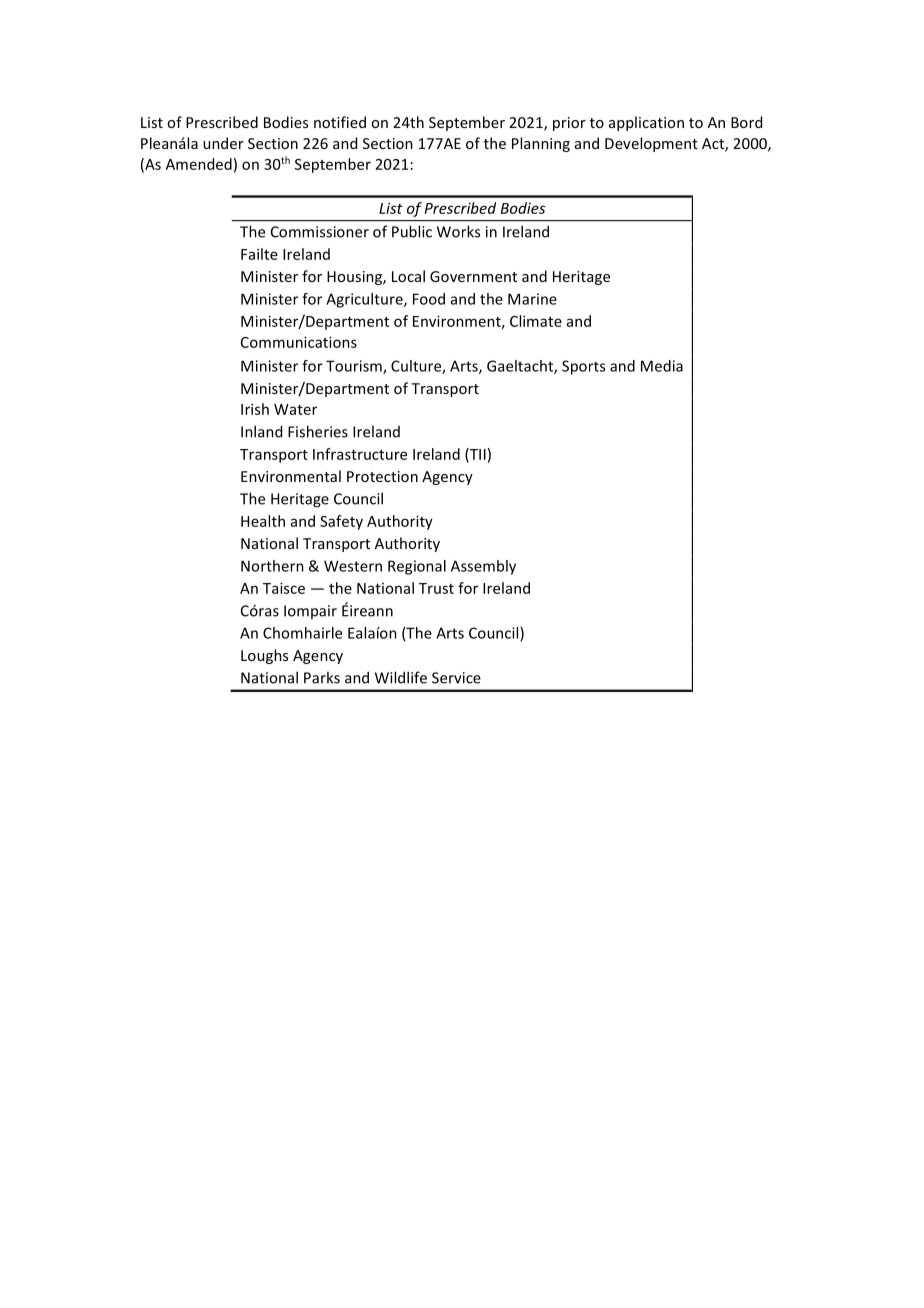  I want to click on Development, so click(651, 144).
